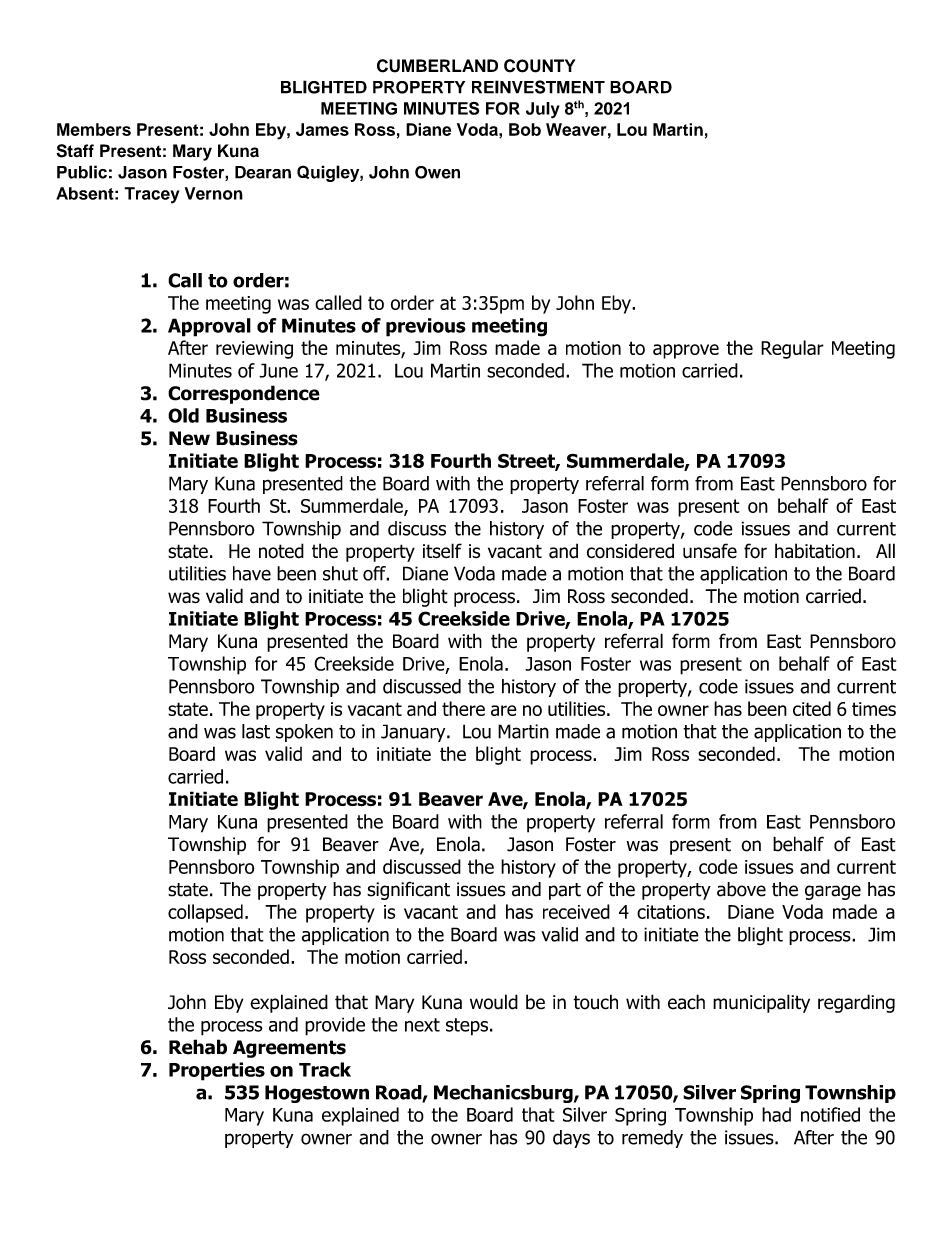 This screenshot has width=952, height=1233. What do you see at coordinates (217, 1071) in the screenshot?
I see `Properties` at bounding box center [217, 1071].
